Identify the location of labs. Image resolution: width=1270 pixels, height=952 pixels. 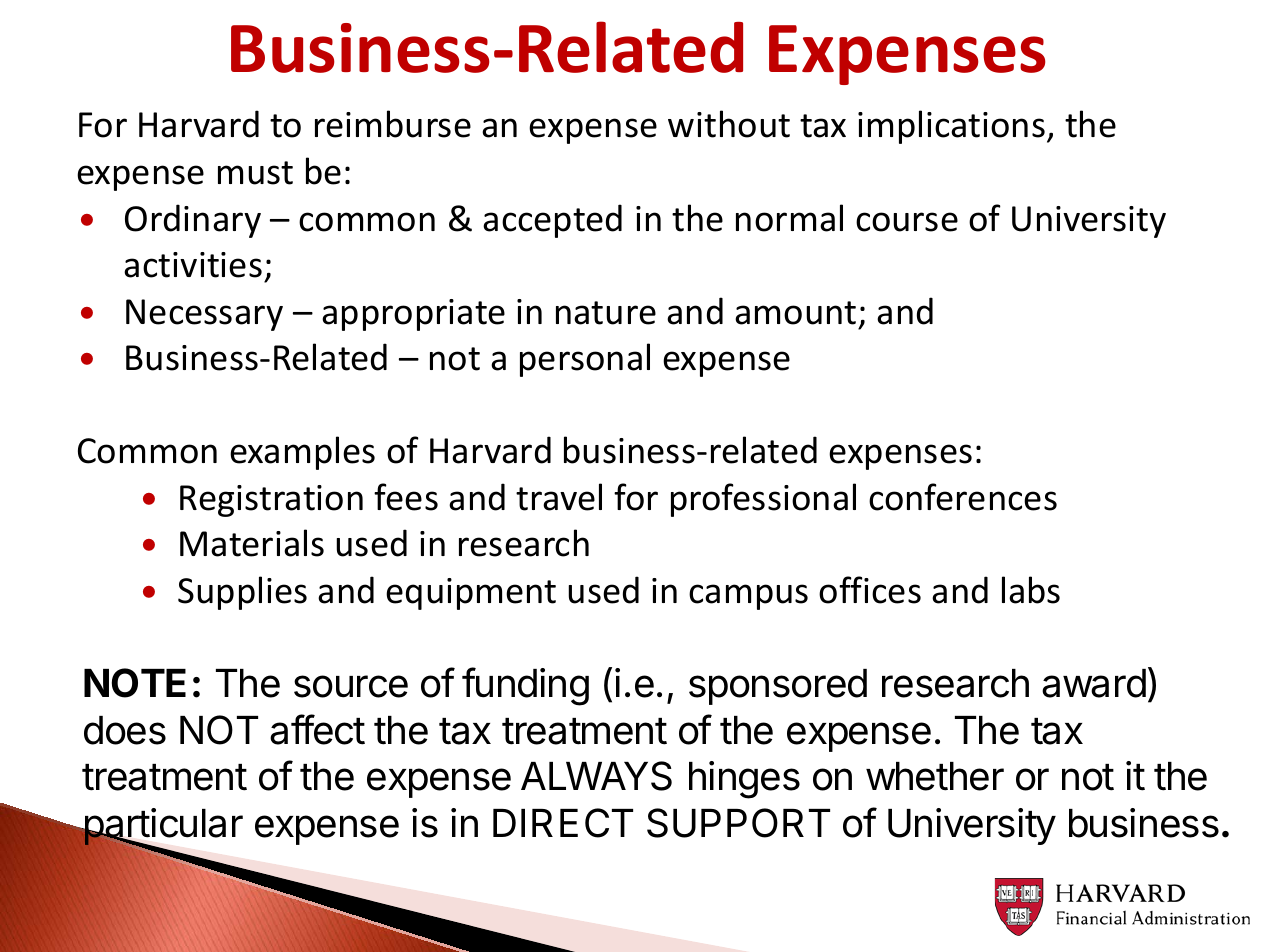
(1031, 590).
